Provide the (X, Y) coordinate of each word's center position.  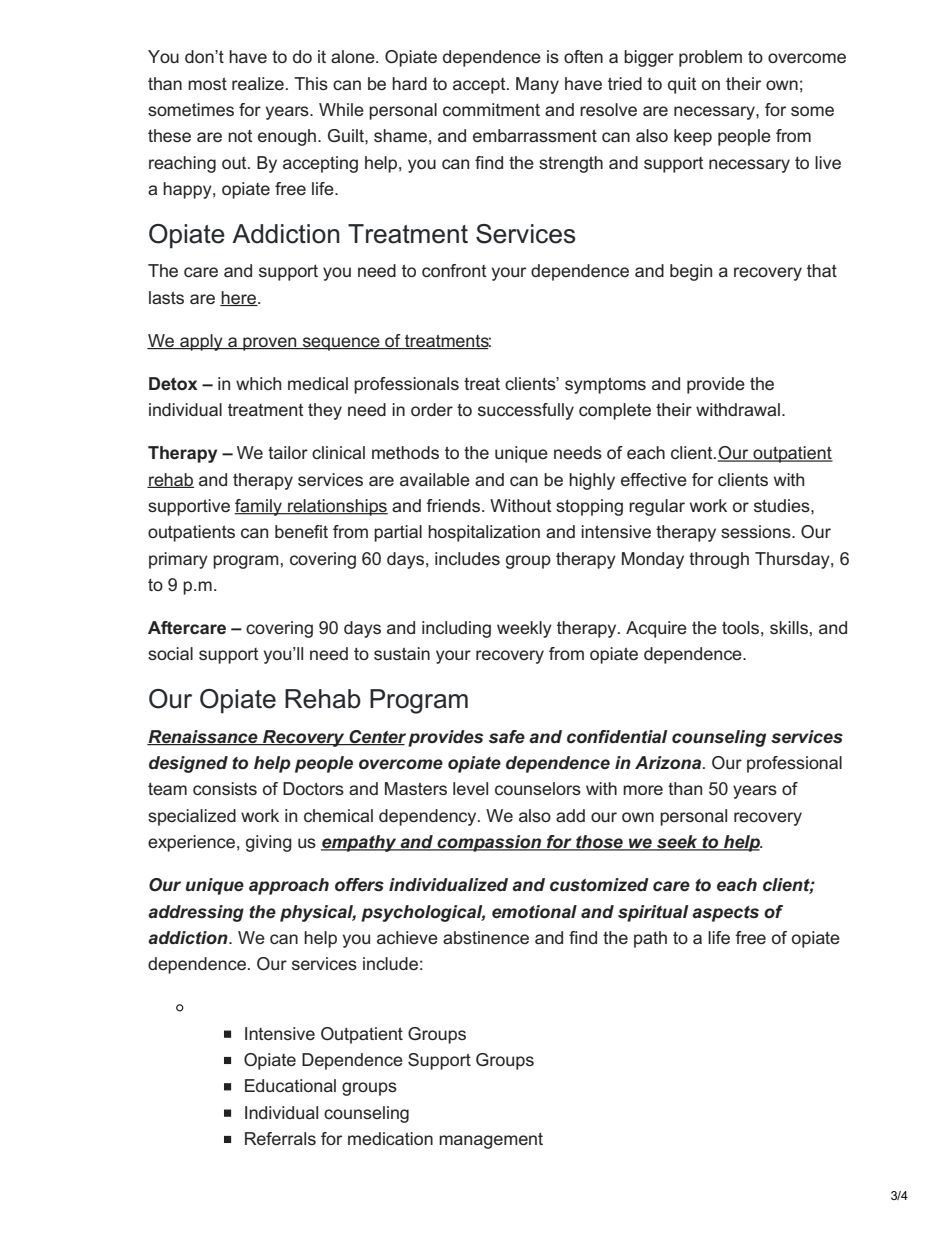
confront (454, 270)
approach (289, 886)
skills (789, 627)
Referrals (280, 1138)
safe (507, 737)
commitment (491, 109)
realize (258, 83)
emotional (534, 911)
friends (453, 505)
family (259, 507)
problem (710, 58)
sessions (757, 531)
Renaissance (203, 737)
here (239, 298)
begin (691, 272)
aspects (725, 914)
